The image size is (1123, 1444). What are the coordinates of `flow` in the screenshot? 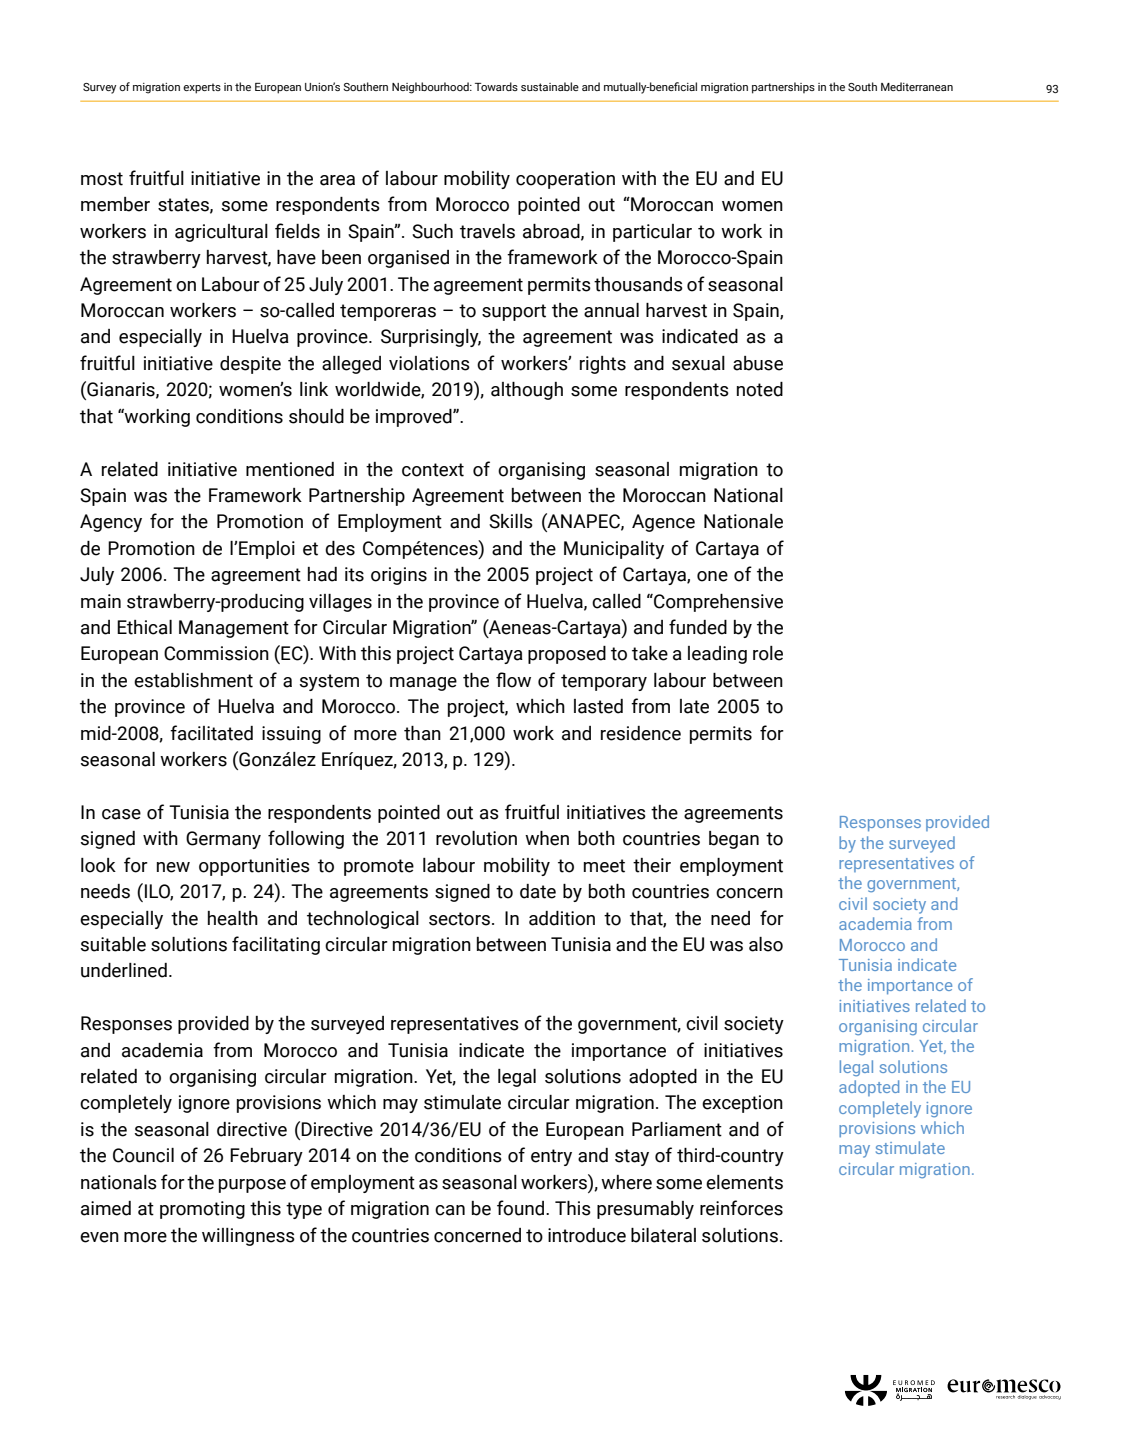 It's located at (513, 680).
